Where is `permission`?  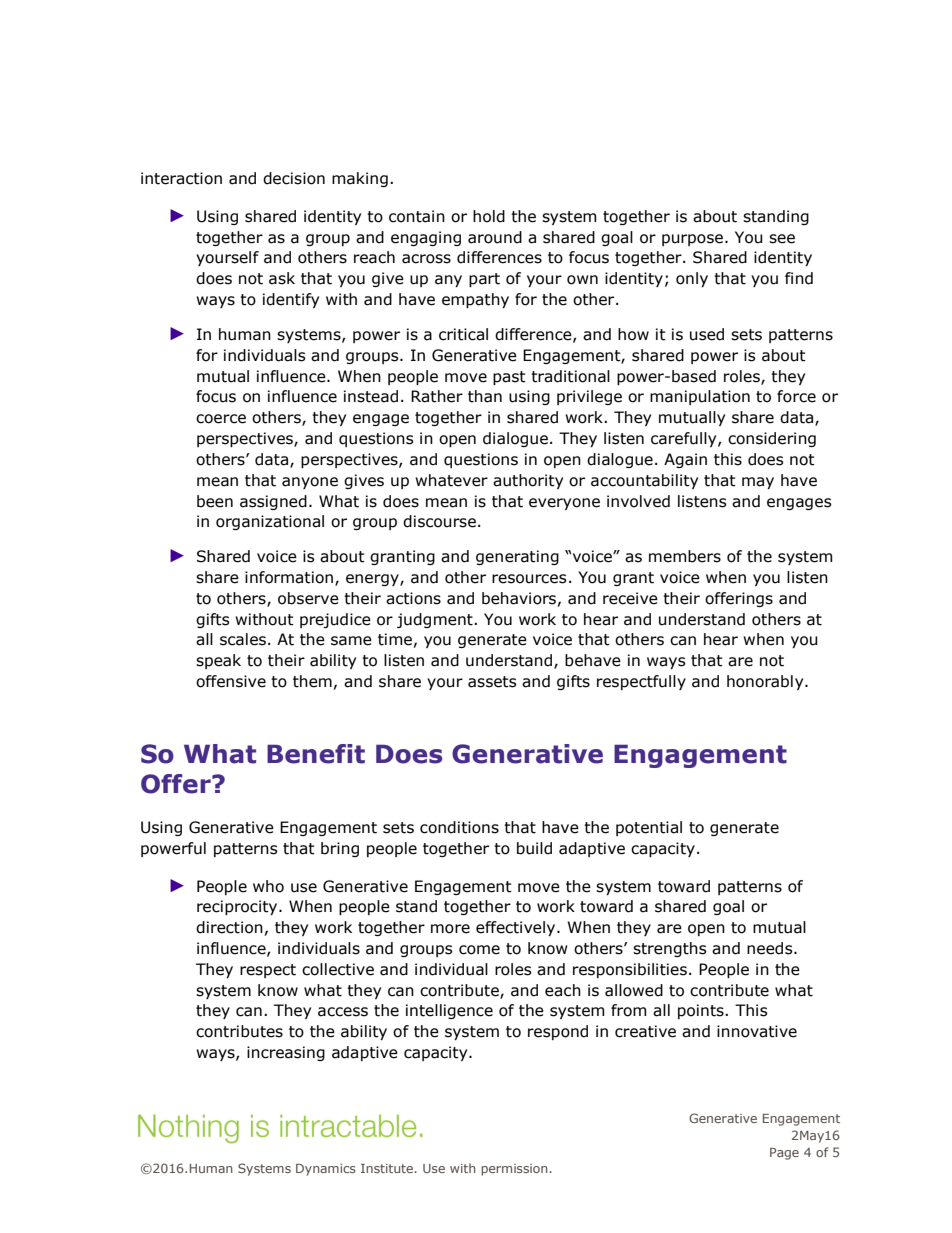
permission is located at coordinates (514, 1170).
